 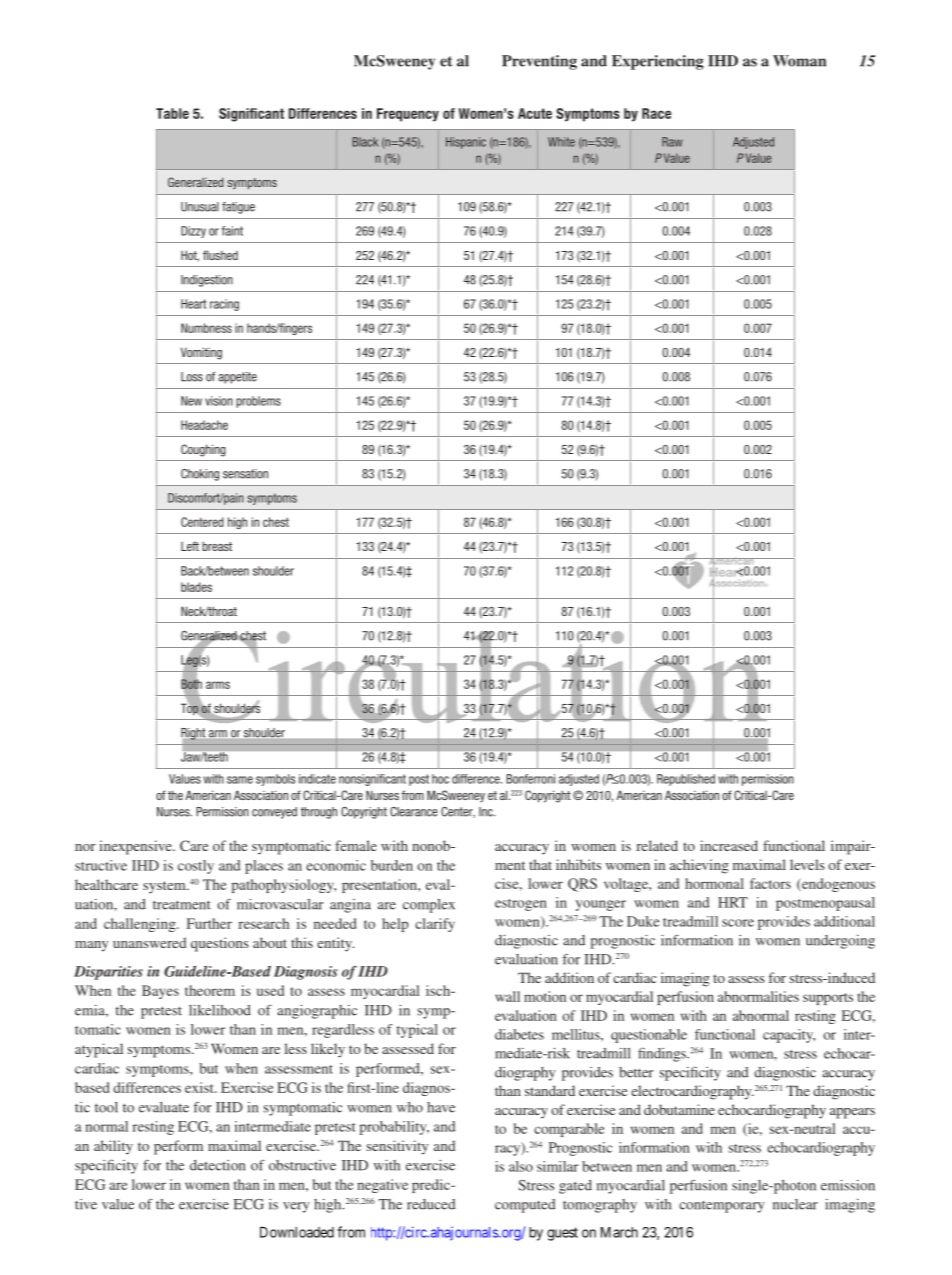 I want to click on Clearance, so click(x=414, y=812).
